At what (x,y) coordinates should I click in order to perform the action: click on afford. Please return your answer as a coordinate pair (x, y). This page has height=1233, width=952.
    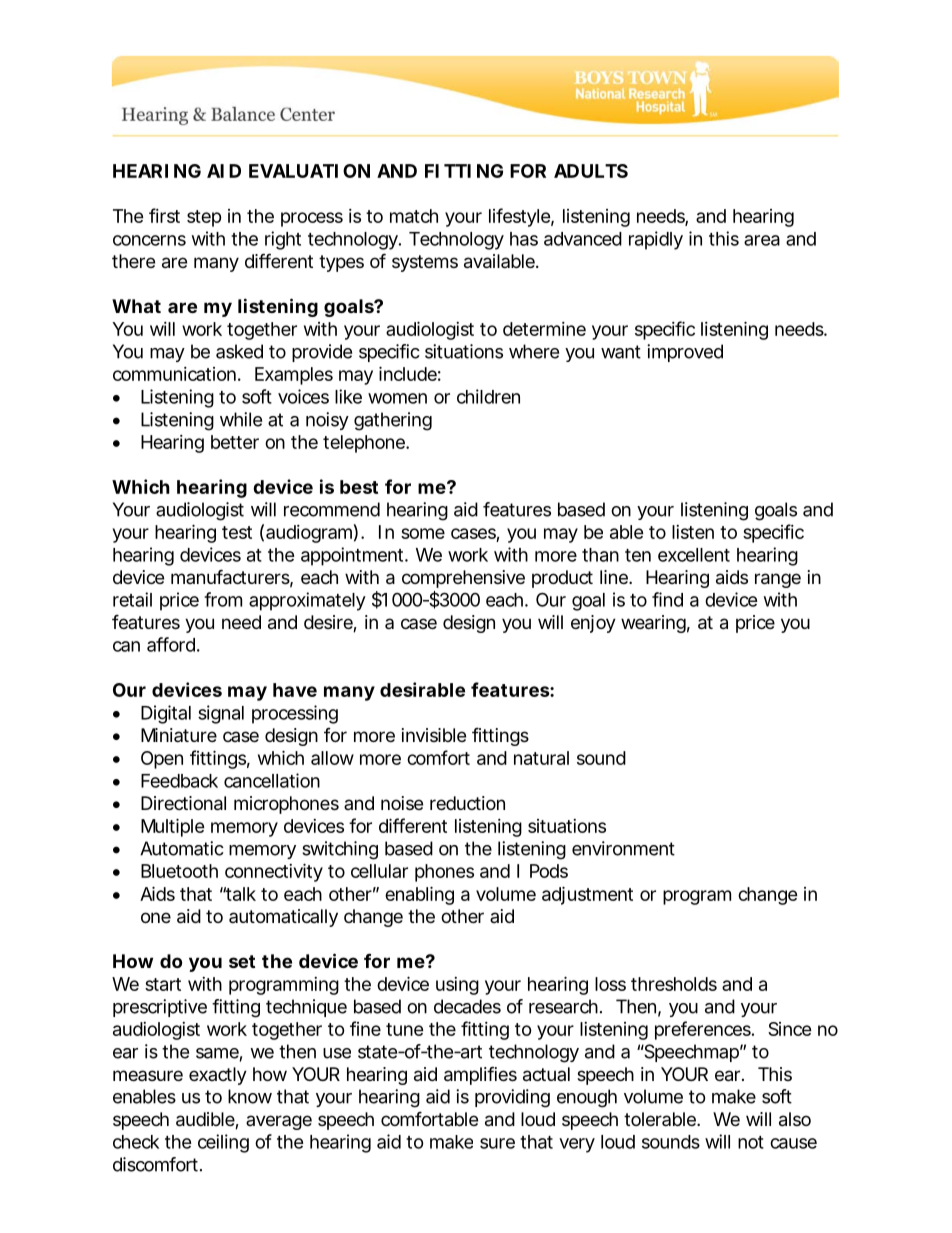
    Looking at the image, I should click on (171, 644).
